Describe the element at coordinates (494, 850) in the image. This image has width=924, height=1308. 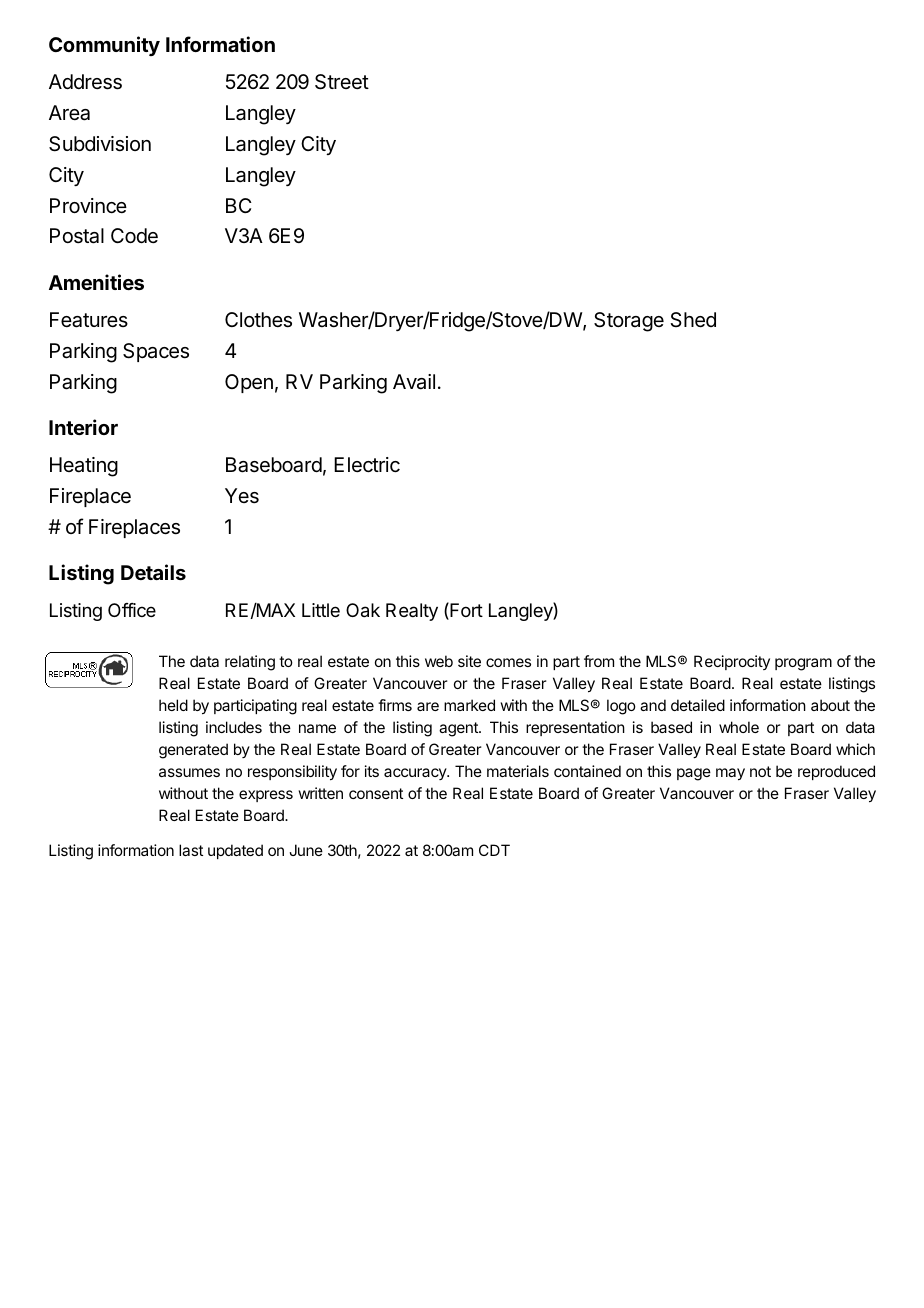
I see `CDT` at that location.
